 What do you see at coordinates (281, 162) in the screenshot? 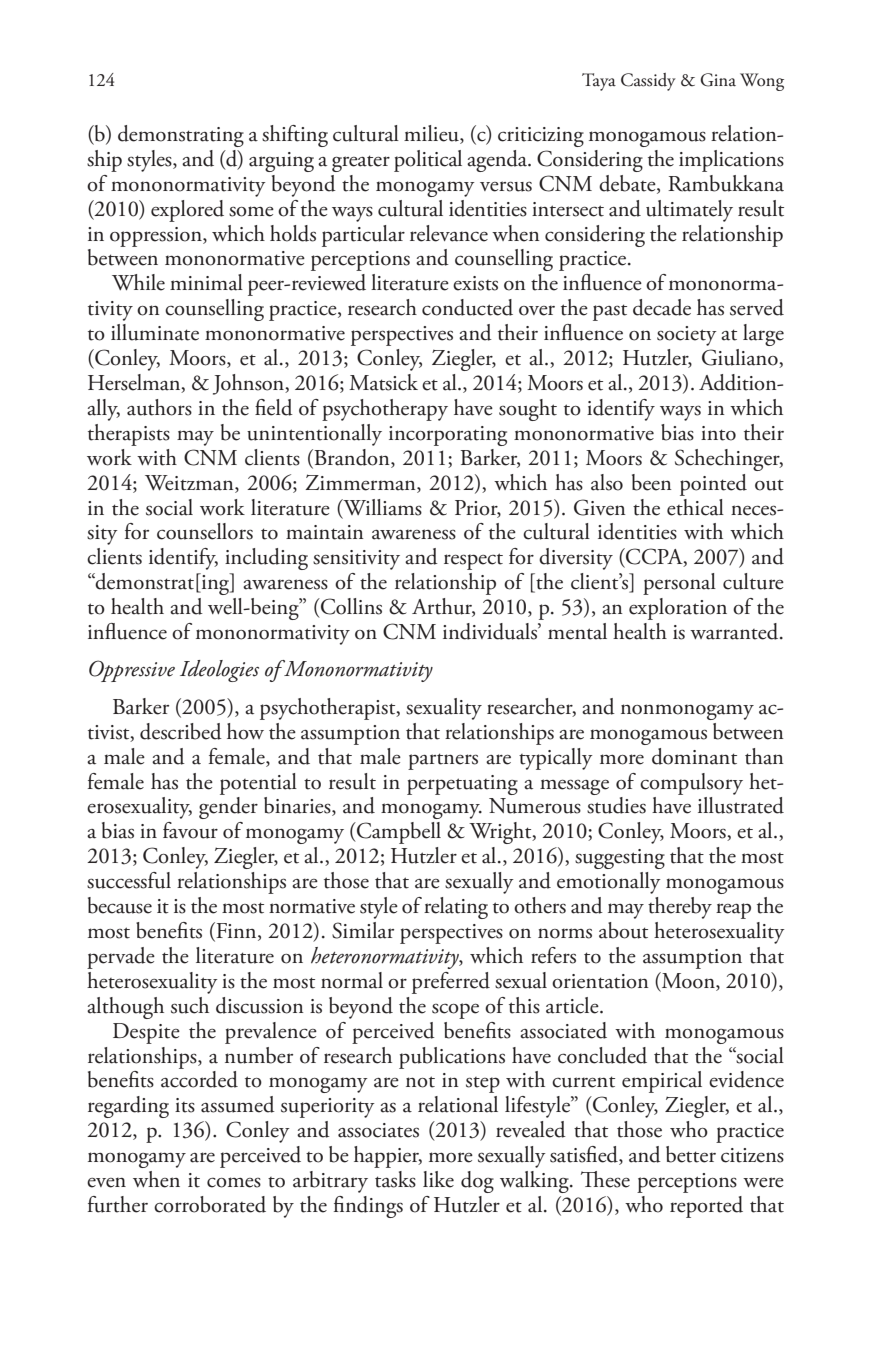
I see `arguing` at bounding box center [281, 162].
